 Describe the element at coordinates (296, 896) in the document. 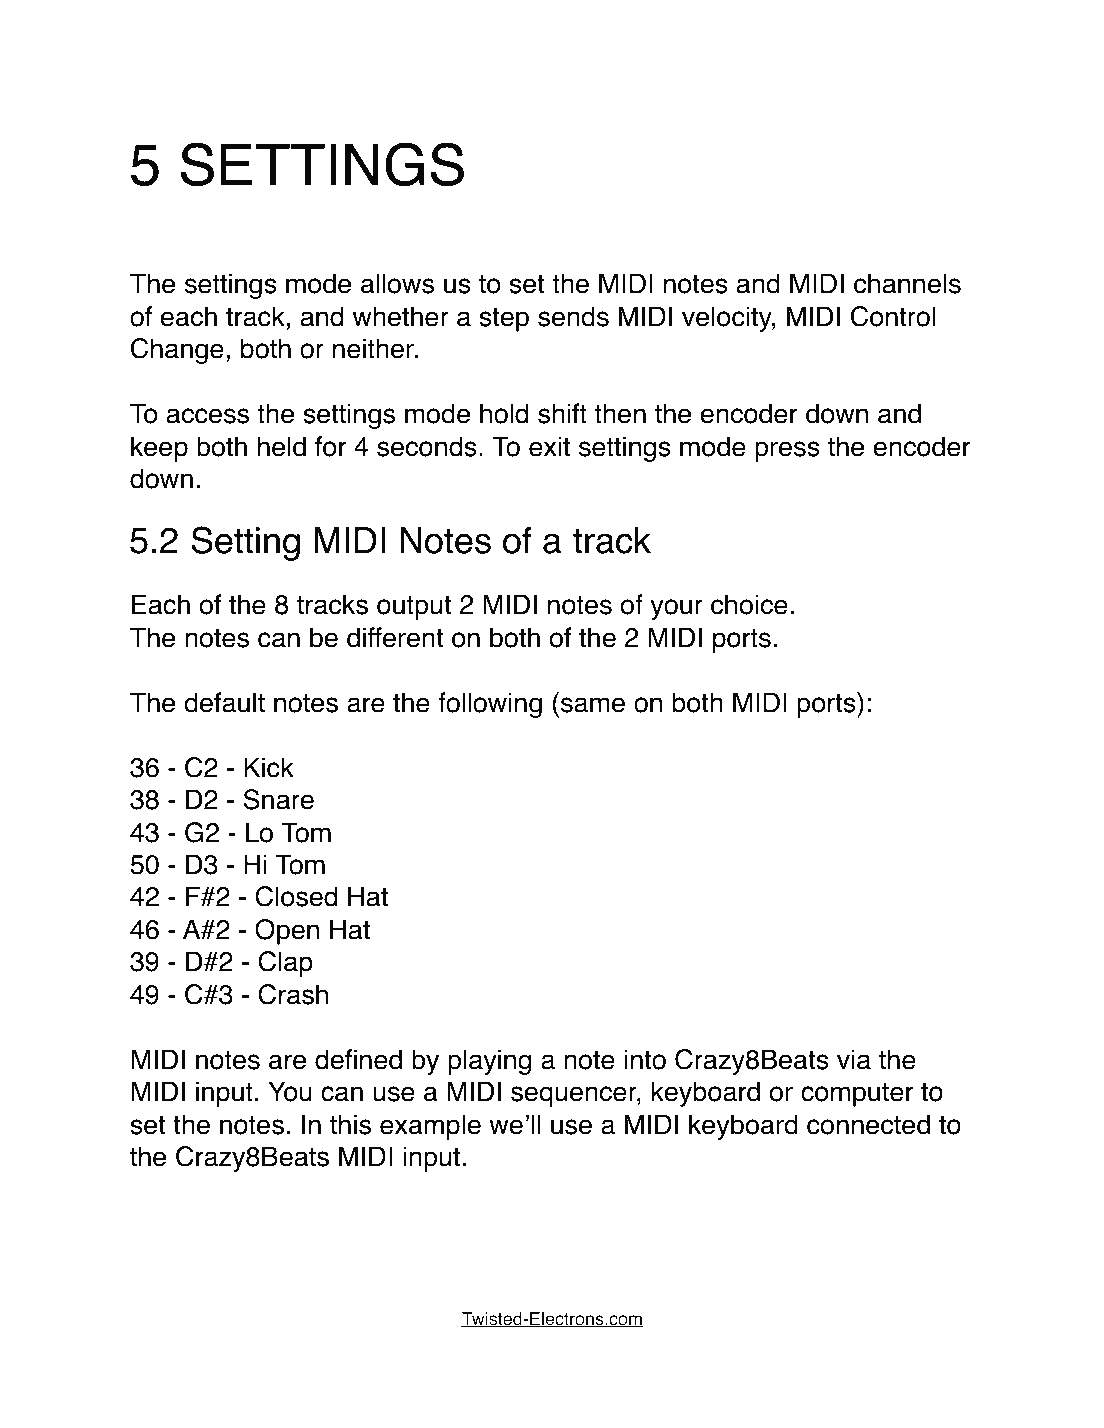

I see `Closed` at that location.
